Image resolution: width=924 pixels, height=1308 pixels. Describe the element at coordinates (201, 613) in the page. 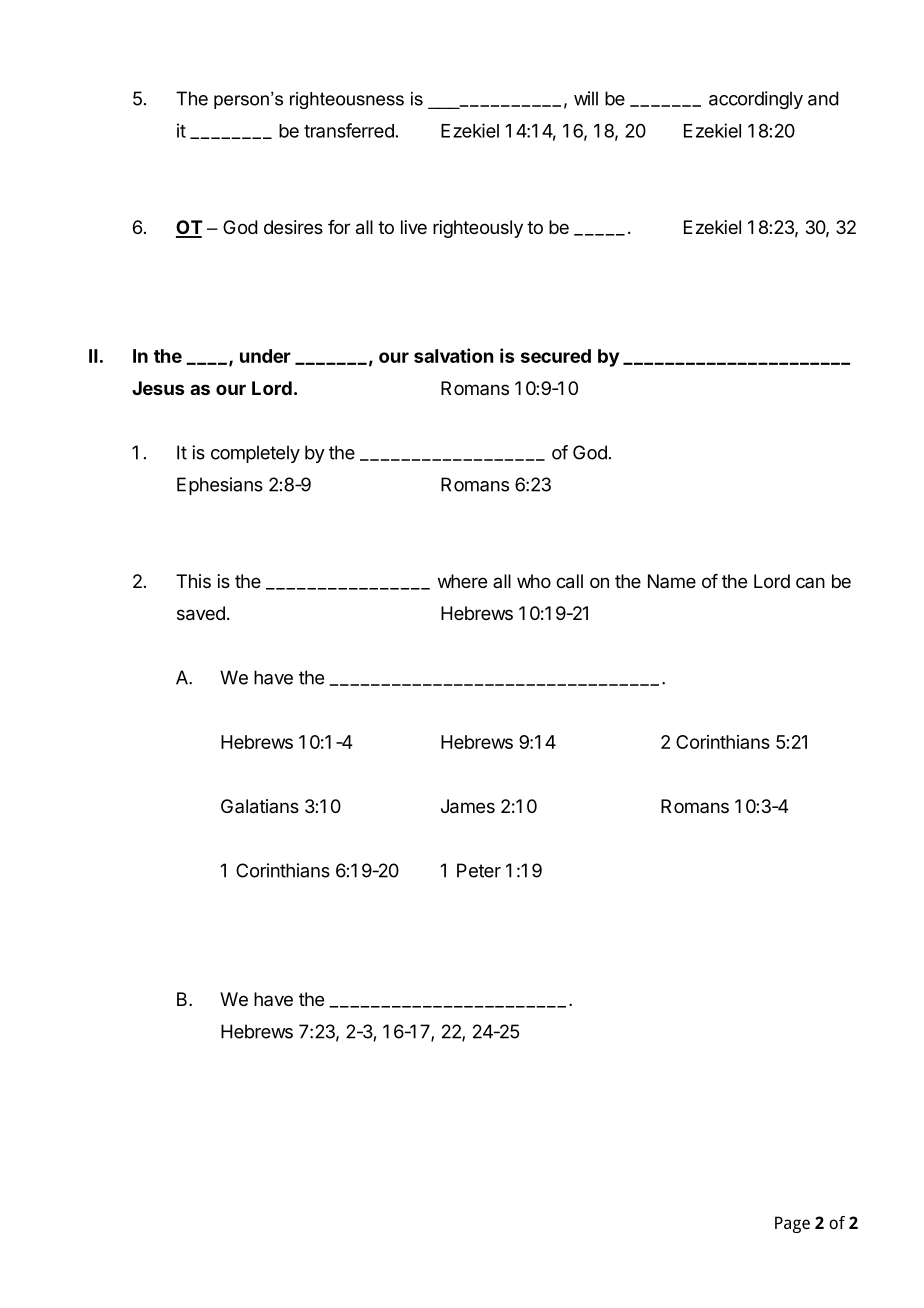

I see `saved` at that location.
